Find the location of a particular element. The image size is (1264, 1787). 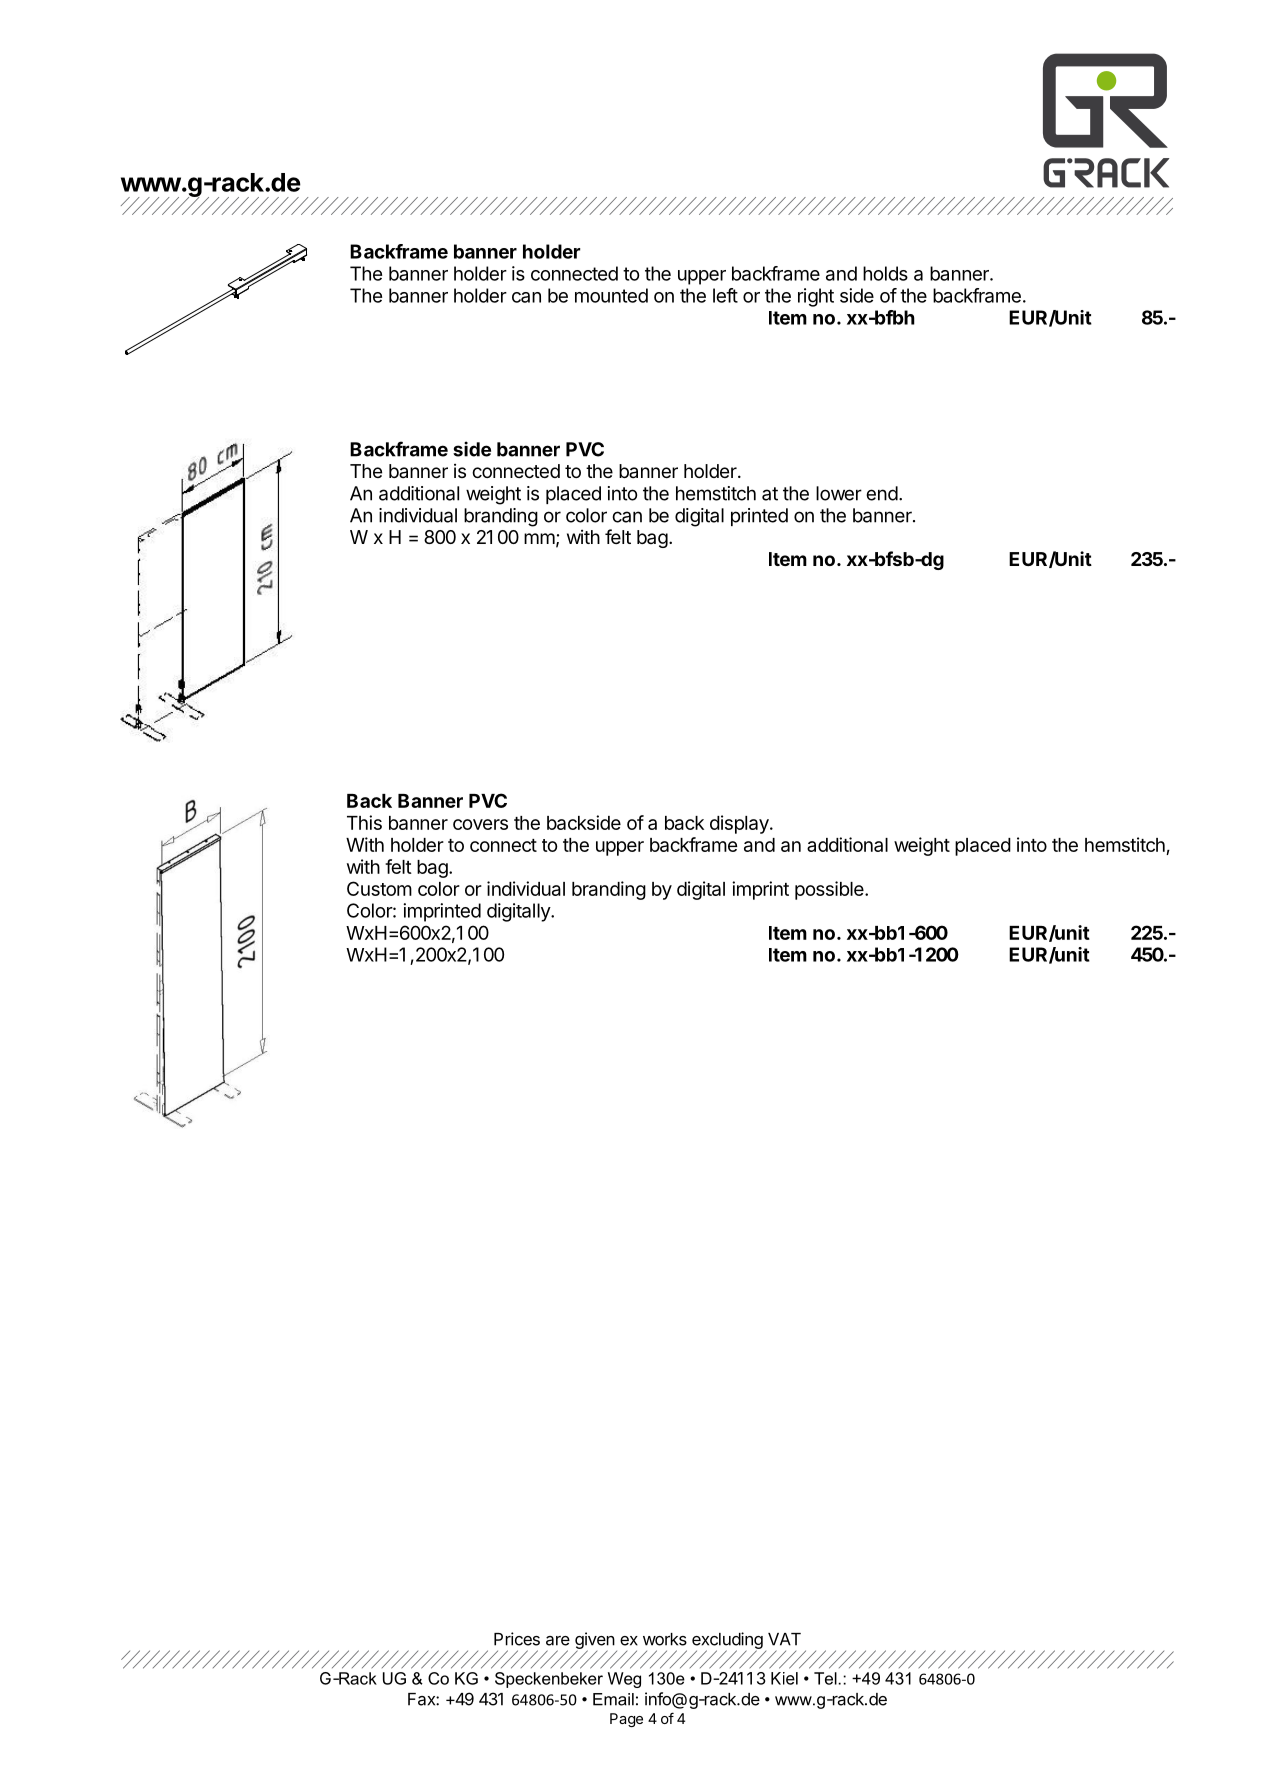

left is located at coordinates (725, 295).
